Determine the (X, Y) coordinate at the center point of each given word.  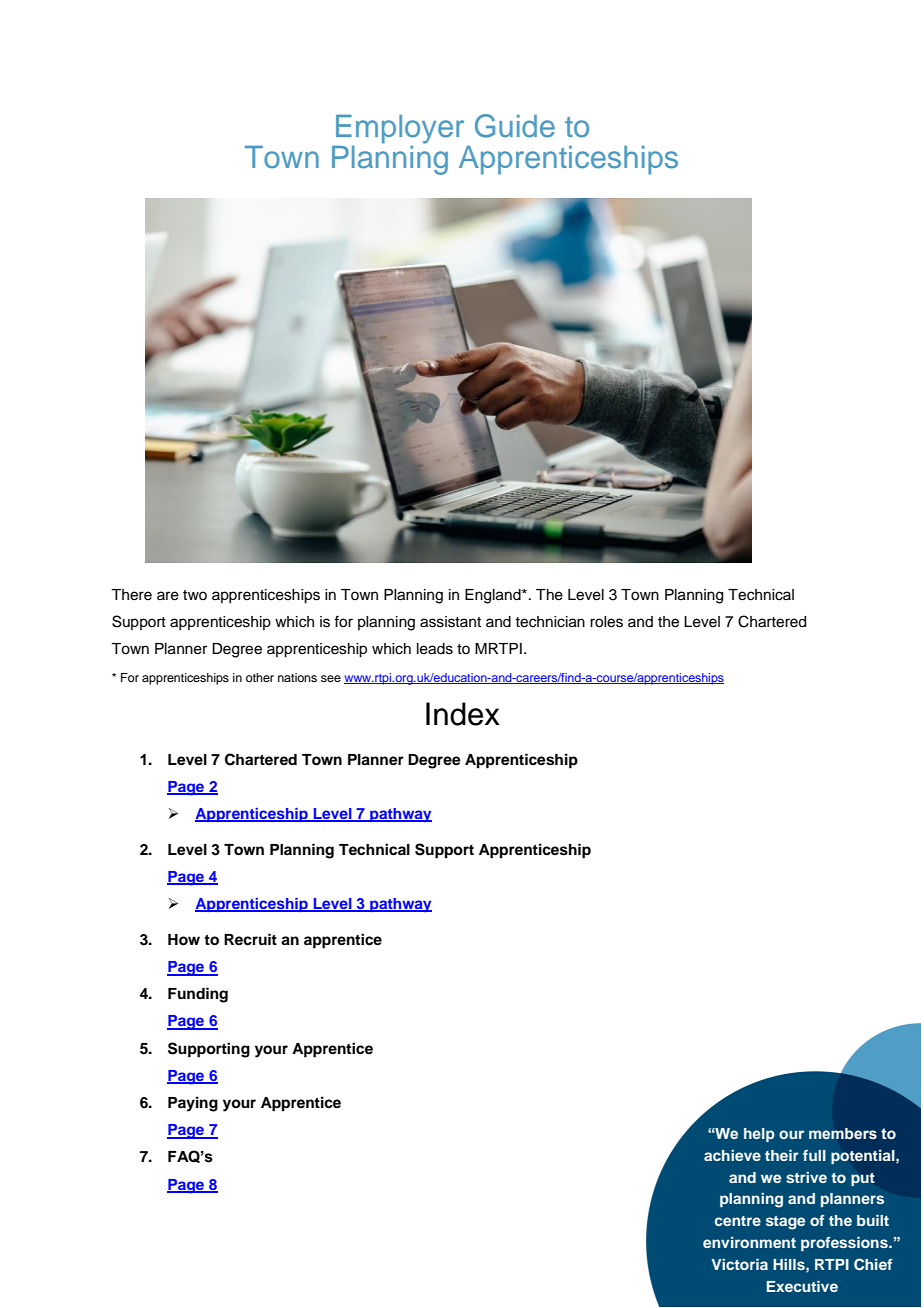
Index (463, 714)
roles (606, 622)
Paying (193, 1104)
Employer (400, 129)
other (260, 677)
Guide (515, 126)
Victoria (739, 1264)
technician (550, 622)
